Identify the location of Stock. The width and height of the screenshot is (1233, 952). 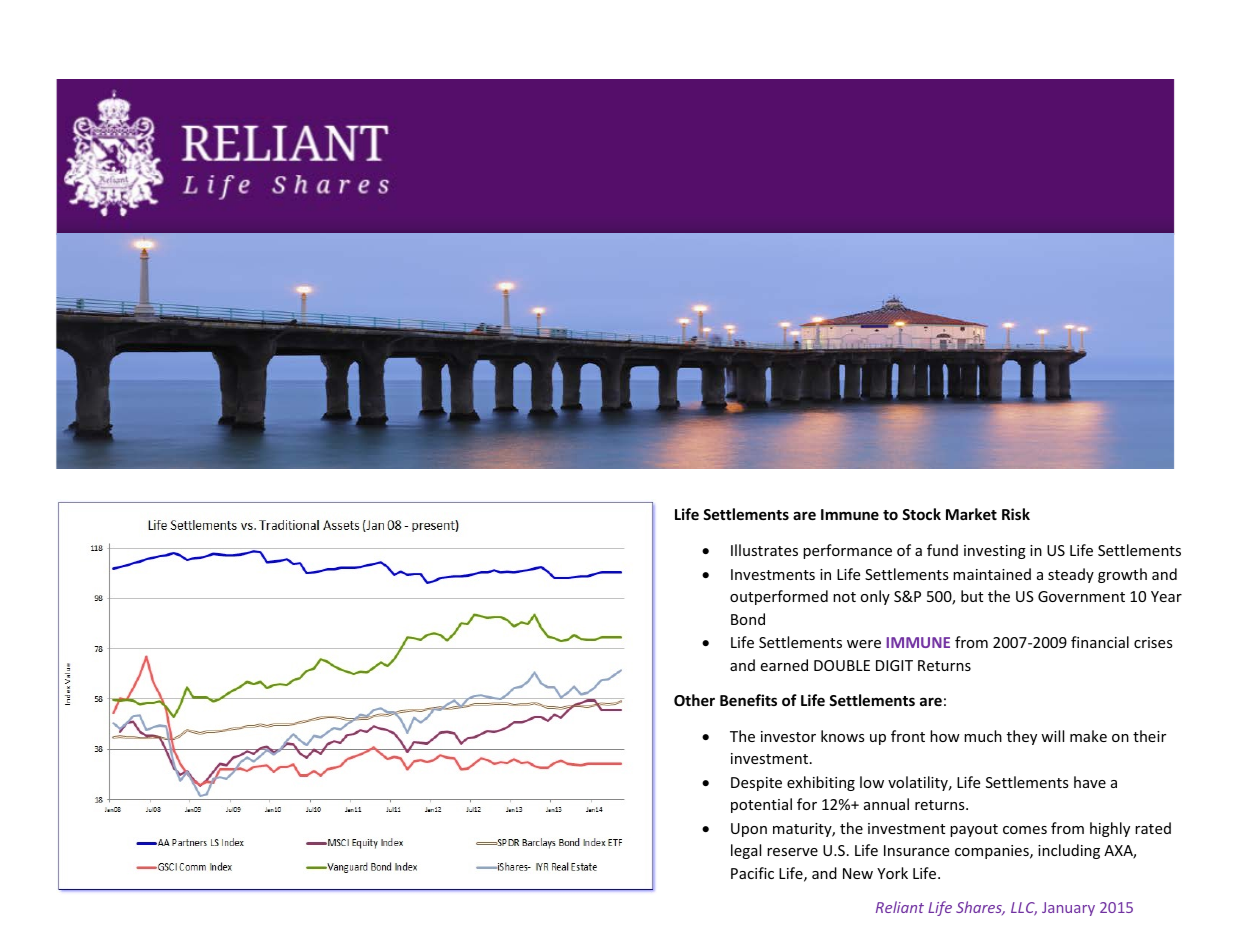
(921, 514).
